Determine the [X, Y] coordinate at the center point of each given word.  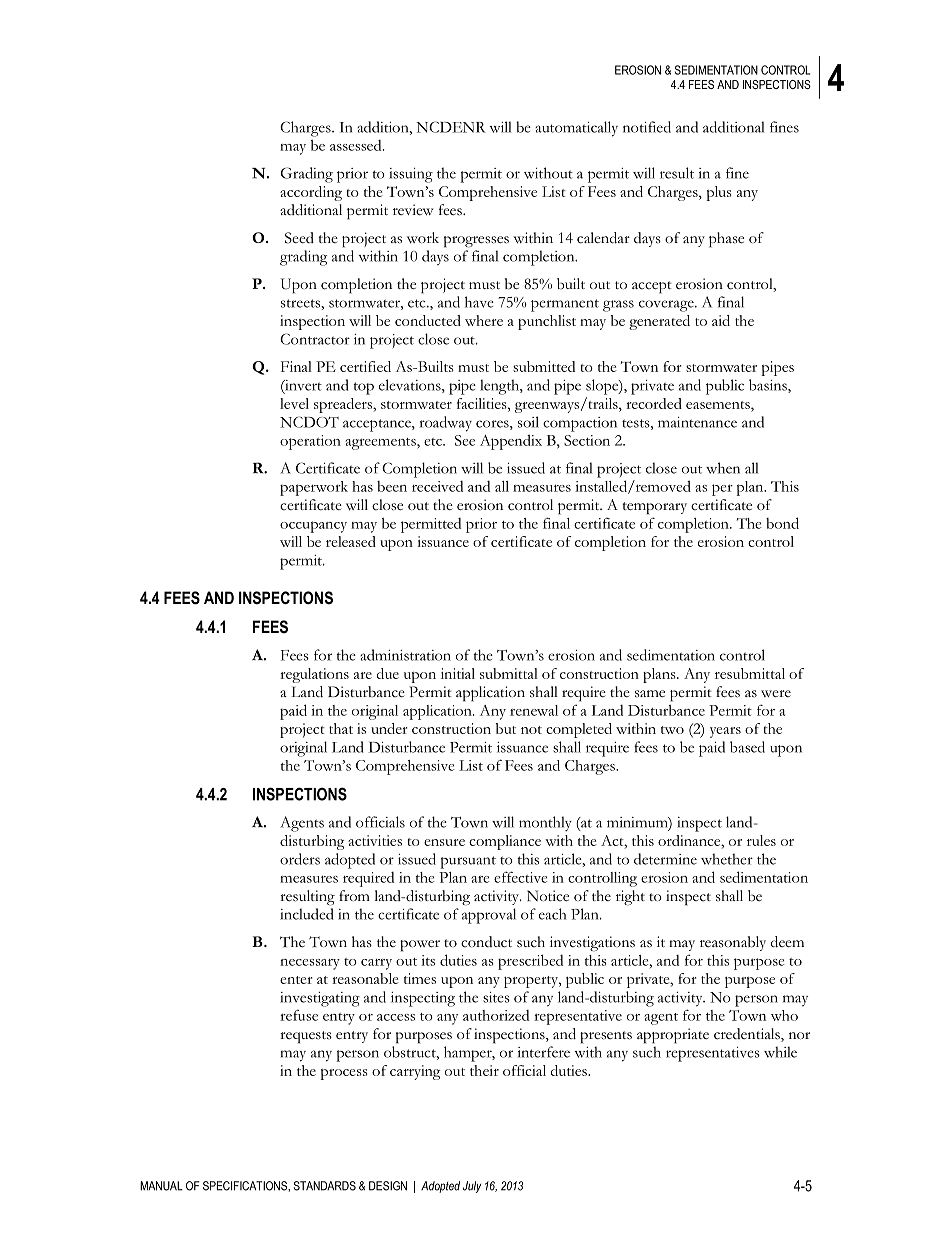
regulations [314, 675]
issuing [411, 175]
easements [719, 405]
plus [718, 193]
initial [458, 673]
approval [489, 916]
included [306, 914]
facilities [483, 403]
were [776, 693]
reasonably [733, 943]
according [311, 193]
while [780, 1052]
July [472, 1187]
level [294, 403]
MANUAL [161, 1186]
